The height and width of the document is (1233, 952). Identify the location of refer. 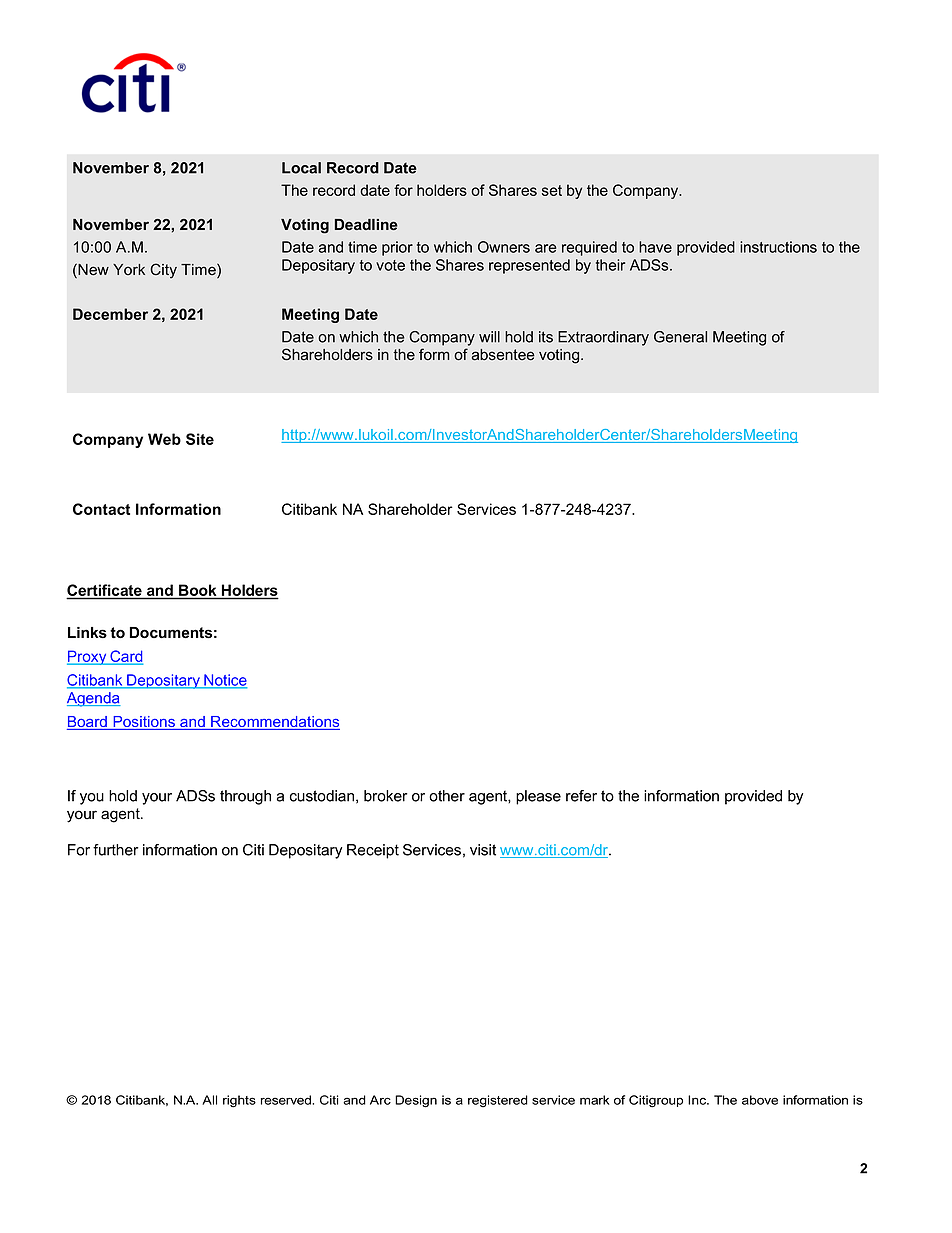
(581, 796).
